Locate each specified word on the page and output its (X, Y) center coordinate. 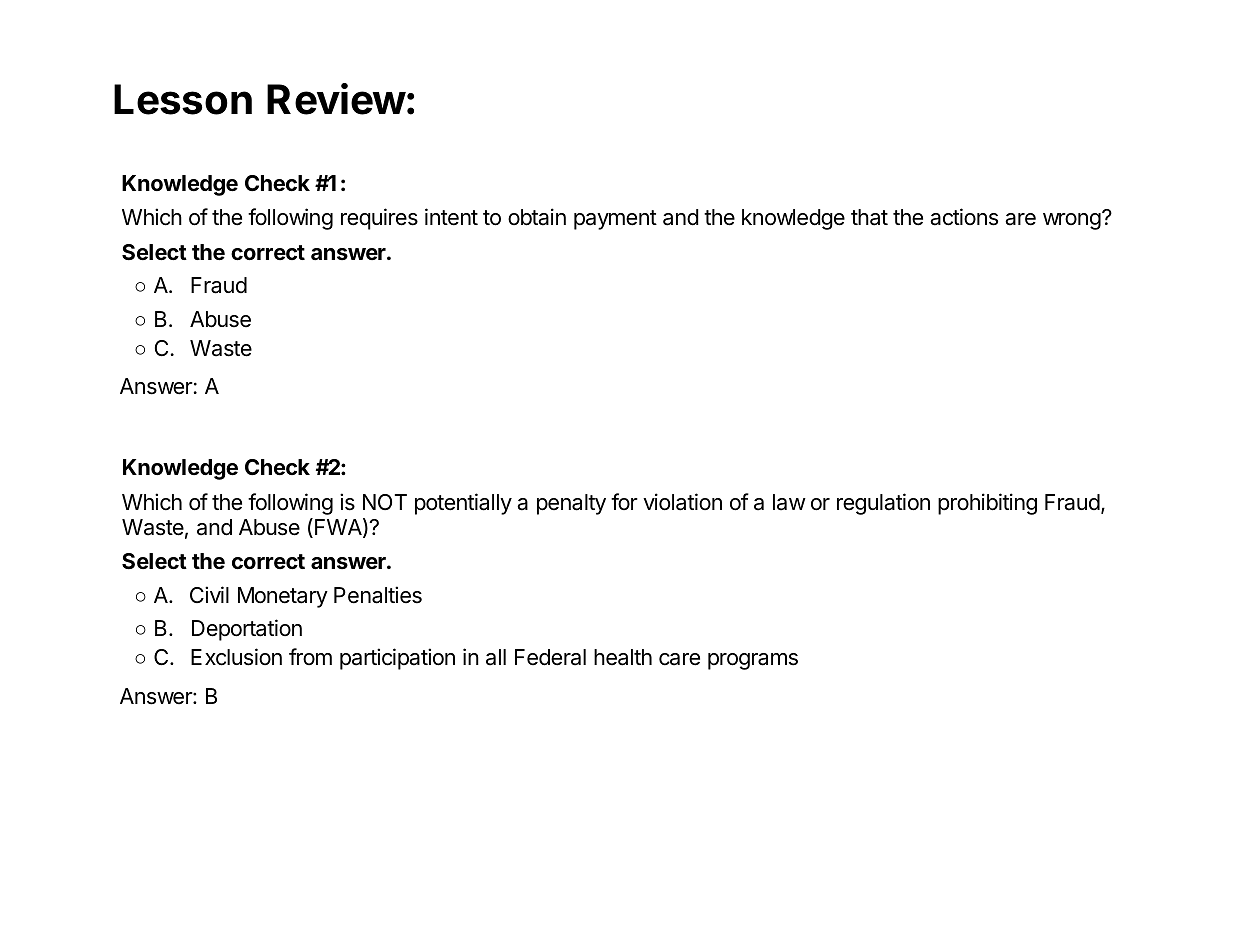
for (624, 501)
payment (615, 220)
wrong (1072, 221)
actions (964, 217)
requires (379, 219)
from (310, 656)
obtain (537, 217)
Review (336, 99)
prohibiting (987, 504)
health (623, 657)
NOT (385, 502)
